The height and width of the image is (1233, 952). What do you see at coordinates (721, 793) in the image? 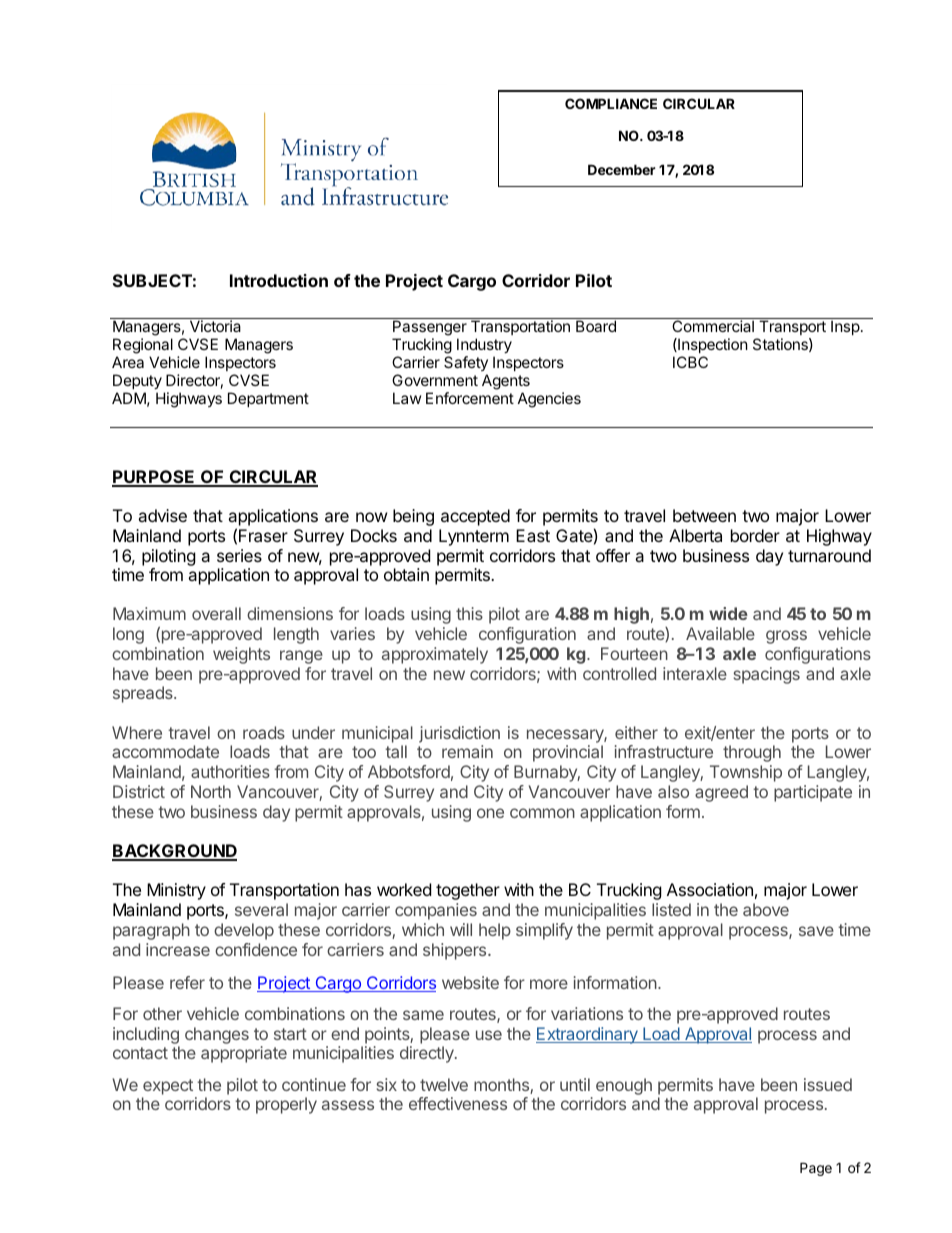
I see `agreed` at bounding box center [721, 793].
